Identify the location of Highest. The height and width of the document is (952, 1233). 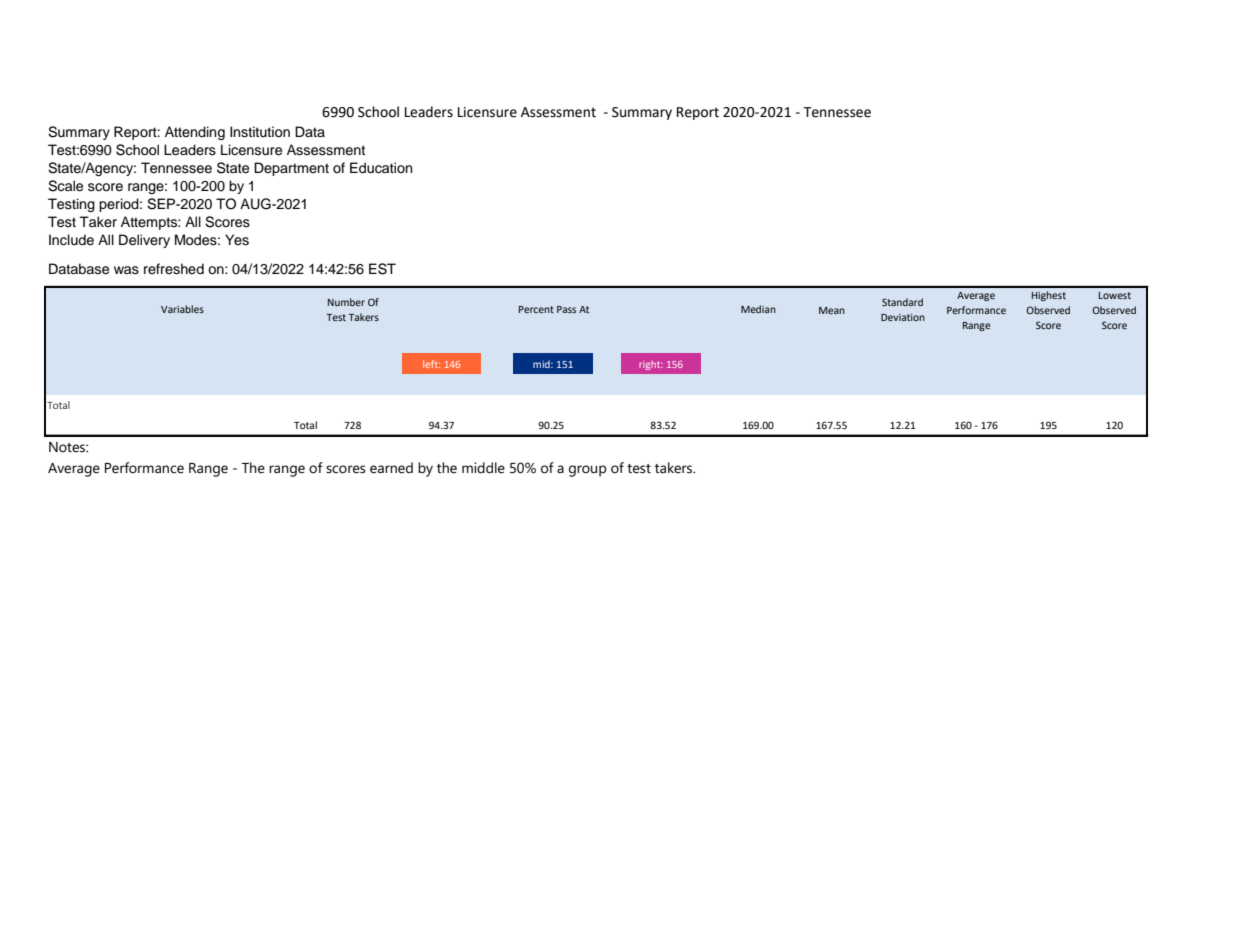
(1049, 296).
